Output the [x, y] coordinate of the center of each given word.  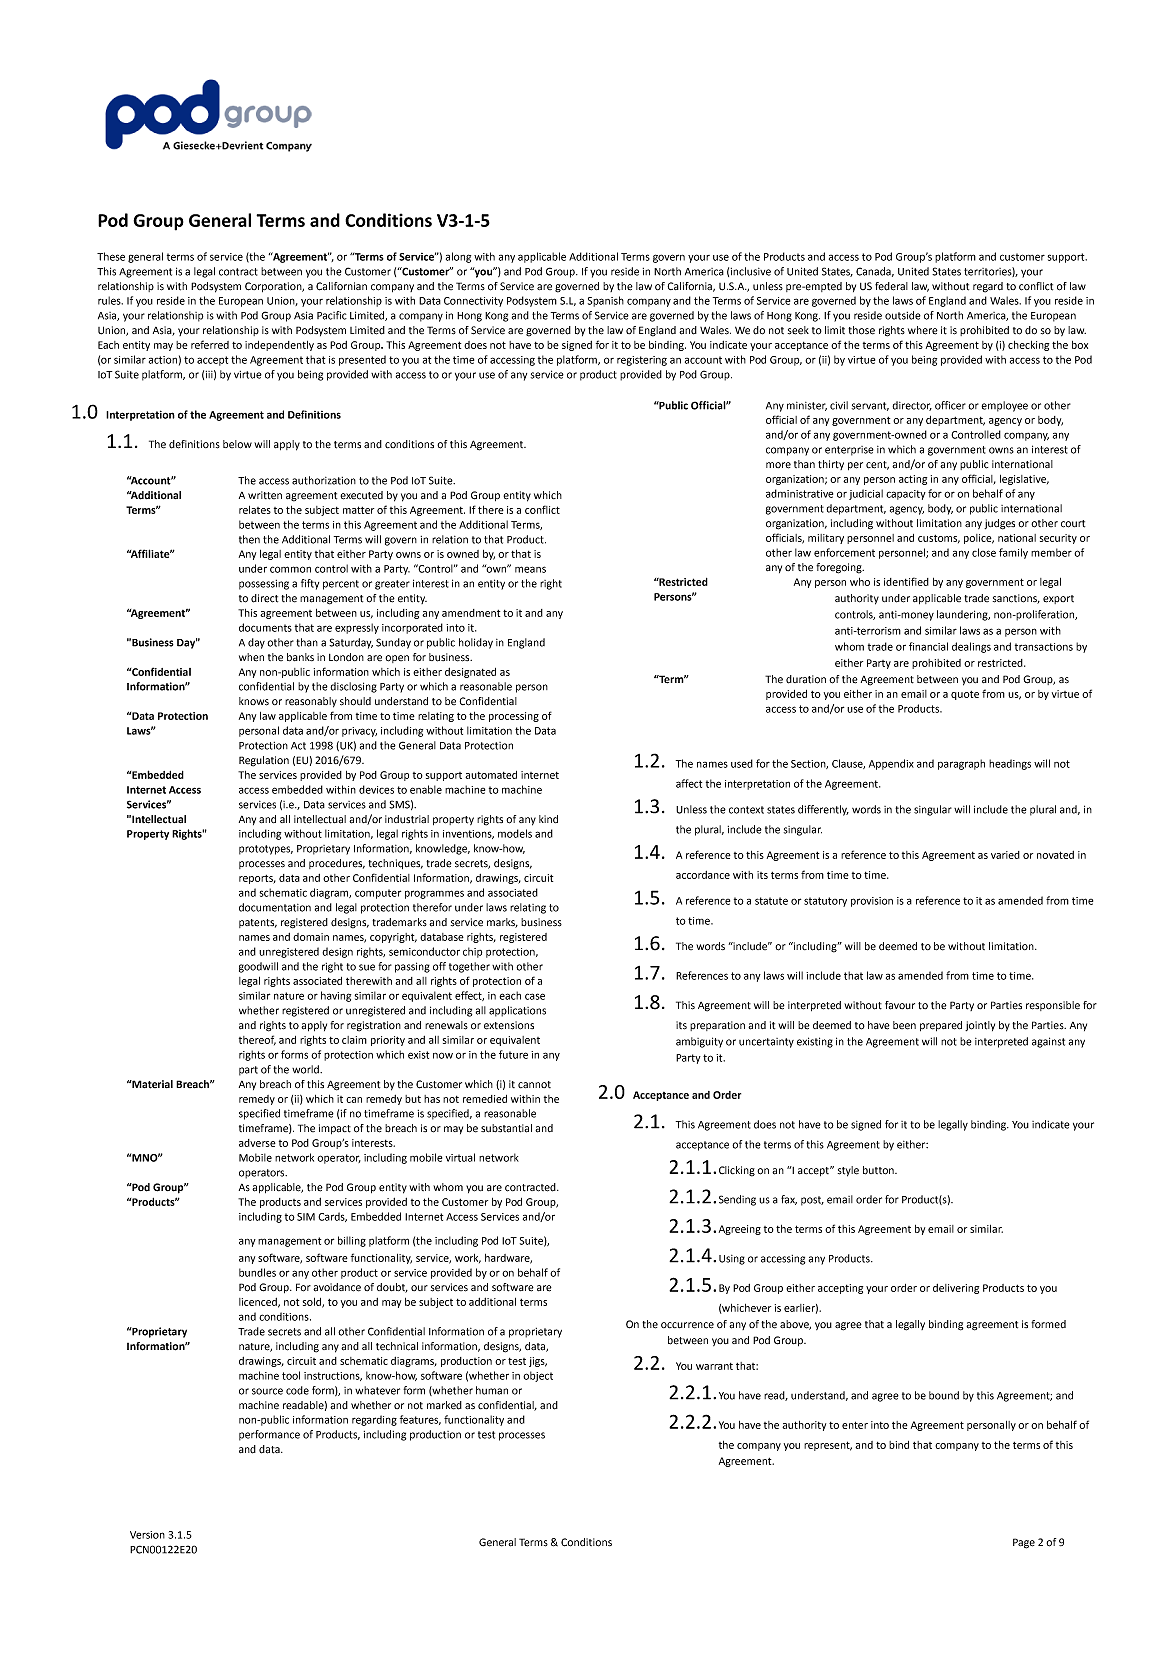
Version [147, 1535]
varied [1005, 855]
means [530, 569]
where [923, 330]
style [848, 1171]
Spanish [606, 301]
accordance [703, 875]
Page [1024, 1543]
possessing [264, 585]
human [492, 1390]
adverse [257, 1143]
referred [210, 344]
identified [906, 581]
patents [258, 923]
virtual [460, 1157]
